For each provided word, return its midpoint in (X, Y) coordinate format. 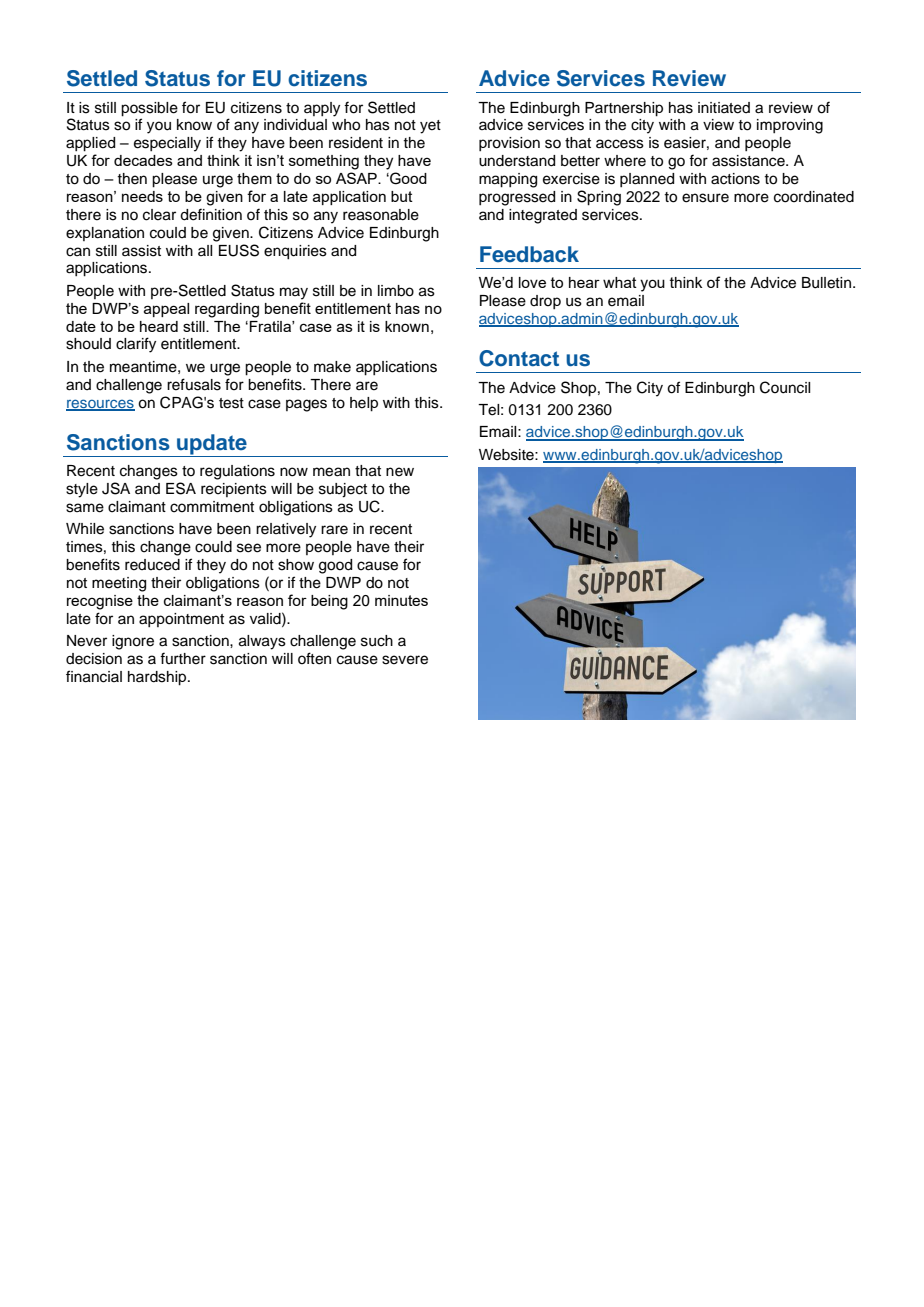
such (377, 641)
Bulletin (826, 283)
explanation (105, 234)
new (400, 472)
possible (149, 109)
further (183, 658)
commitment (212, 507)
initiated (724, 108)
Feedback (529, 254)
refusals (194, 384)
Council (785, 387)
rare (334, 530)
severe (405, 660)
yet (430, 127)
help (364, 404)
